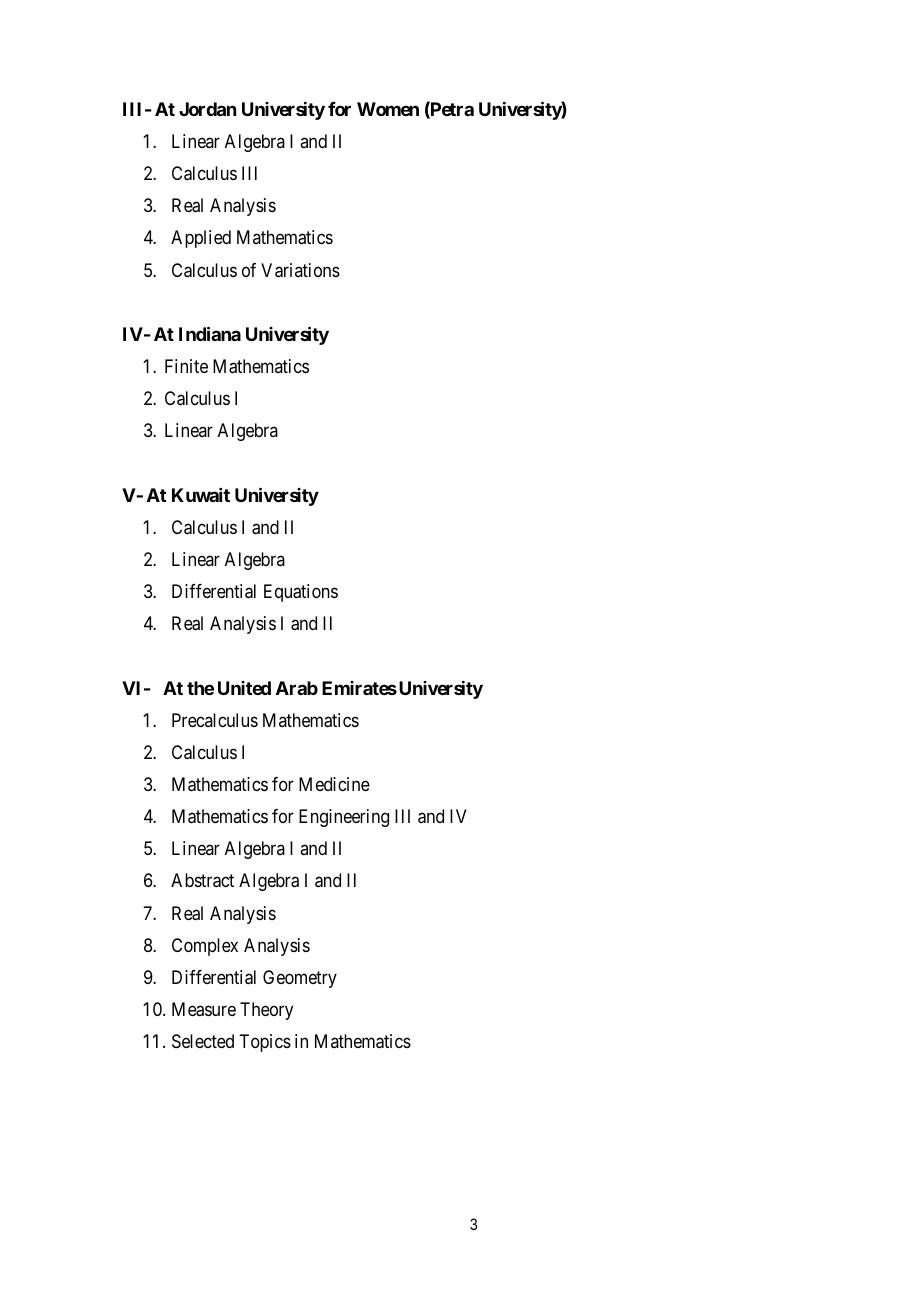  Describe the element at coordinates (334, 784) in the screenshot. I see `Medicine` at that location.
